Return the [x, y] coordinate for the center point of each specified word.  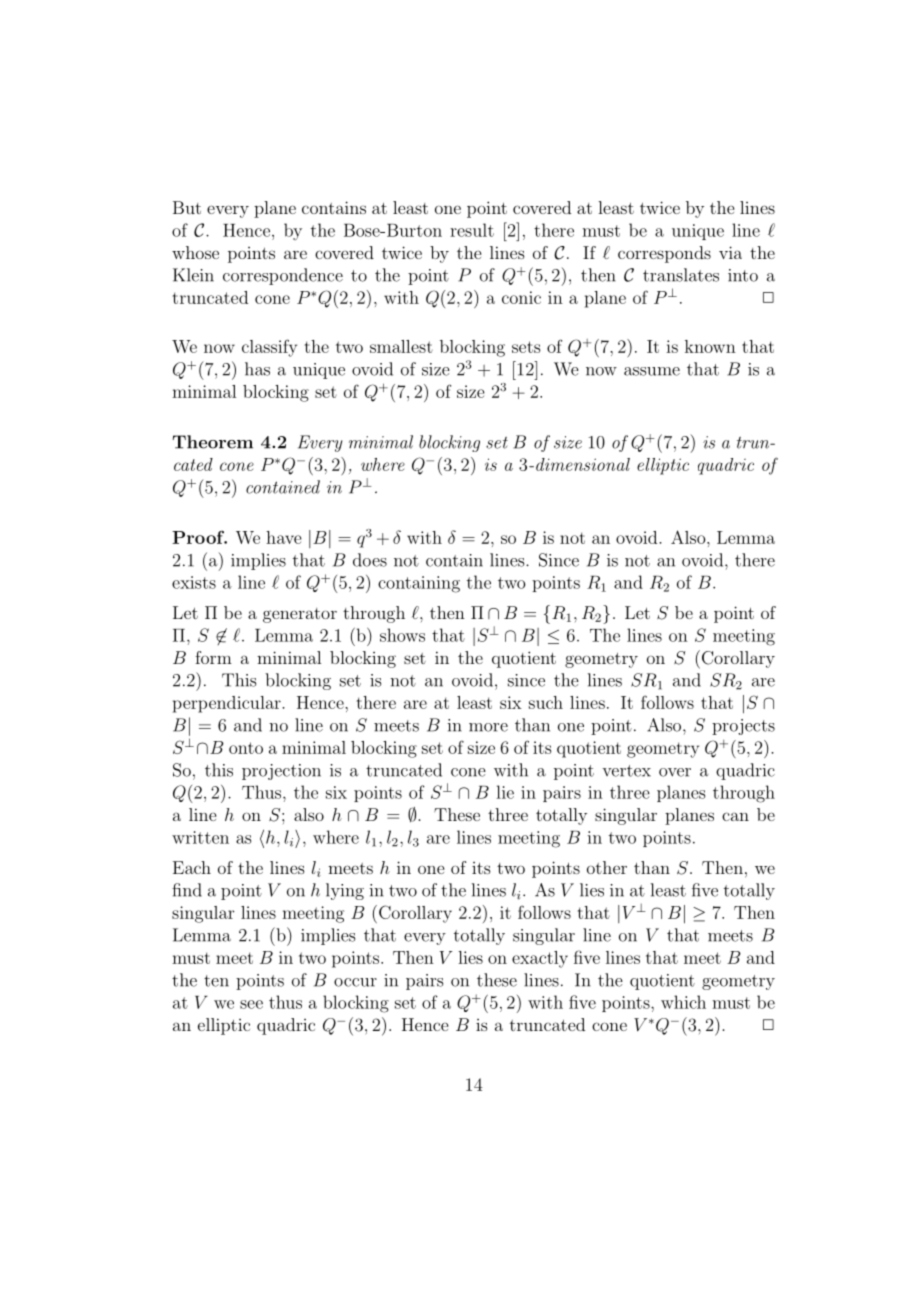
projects [743, 727]
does [370, 560]
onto [246, 748]
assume [652, 371]
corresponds [664, 254]
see [251, 1004]
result [472, 230]
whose [195, 252]
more [488, 727]
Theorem [213, 442]
